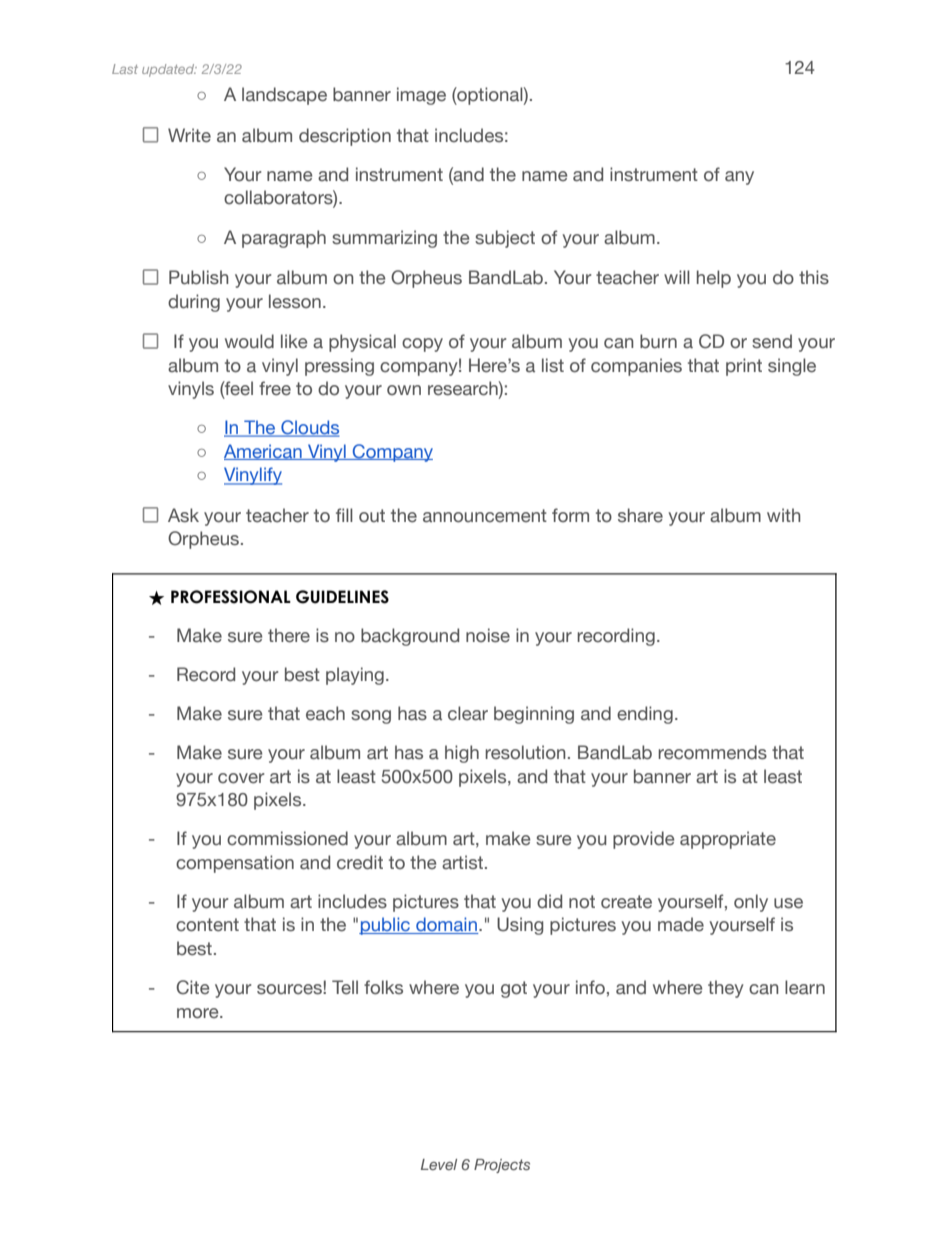 This image has height=1233, width=952. What do you see at coordinates (199, 1013) in the image?
I see `more` at bounding box center [199, 1013].
